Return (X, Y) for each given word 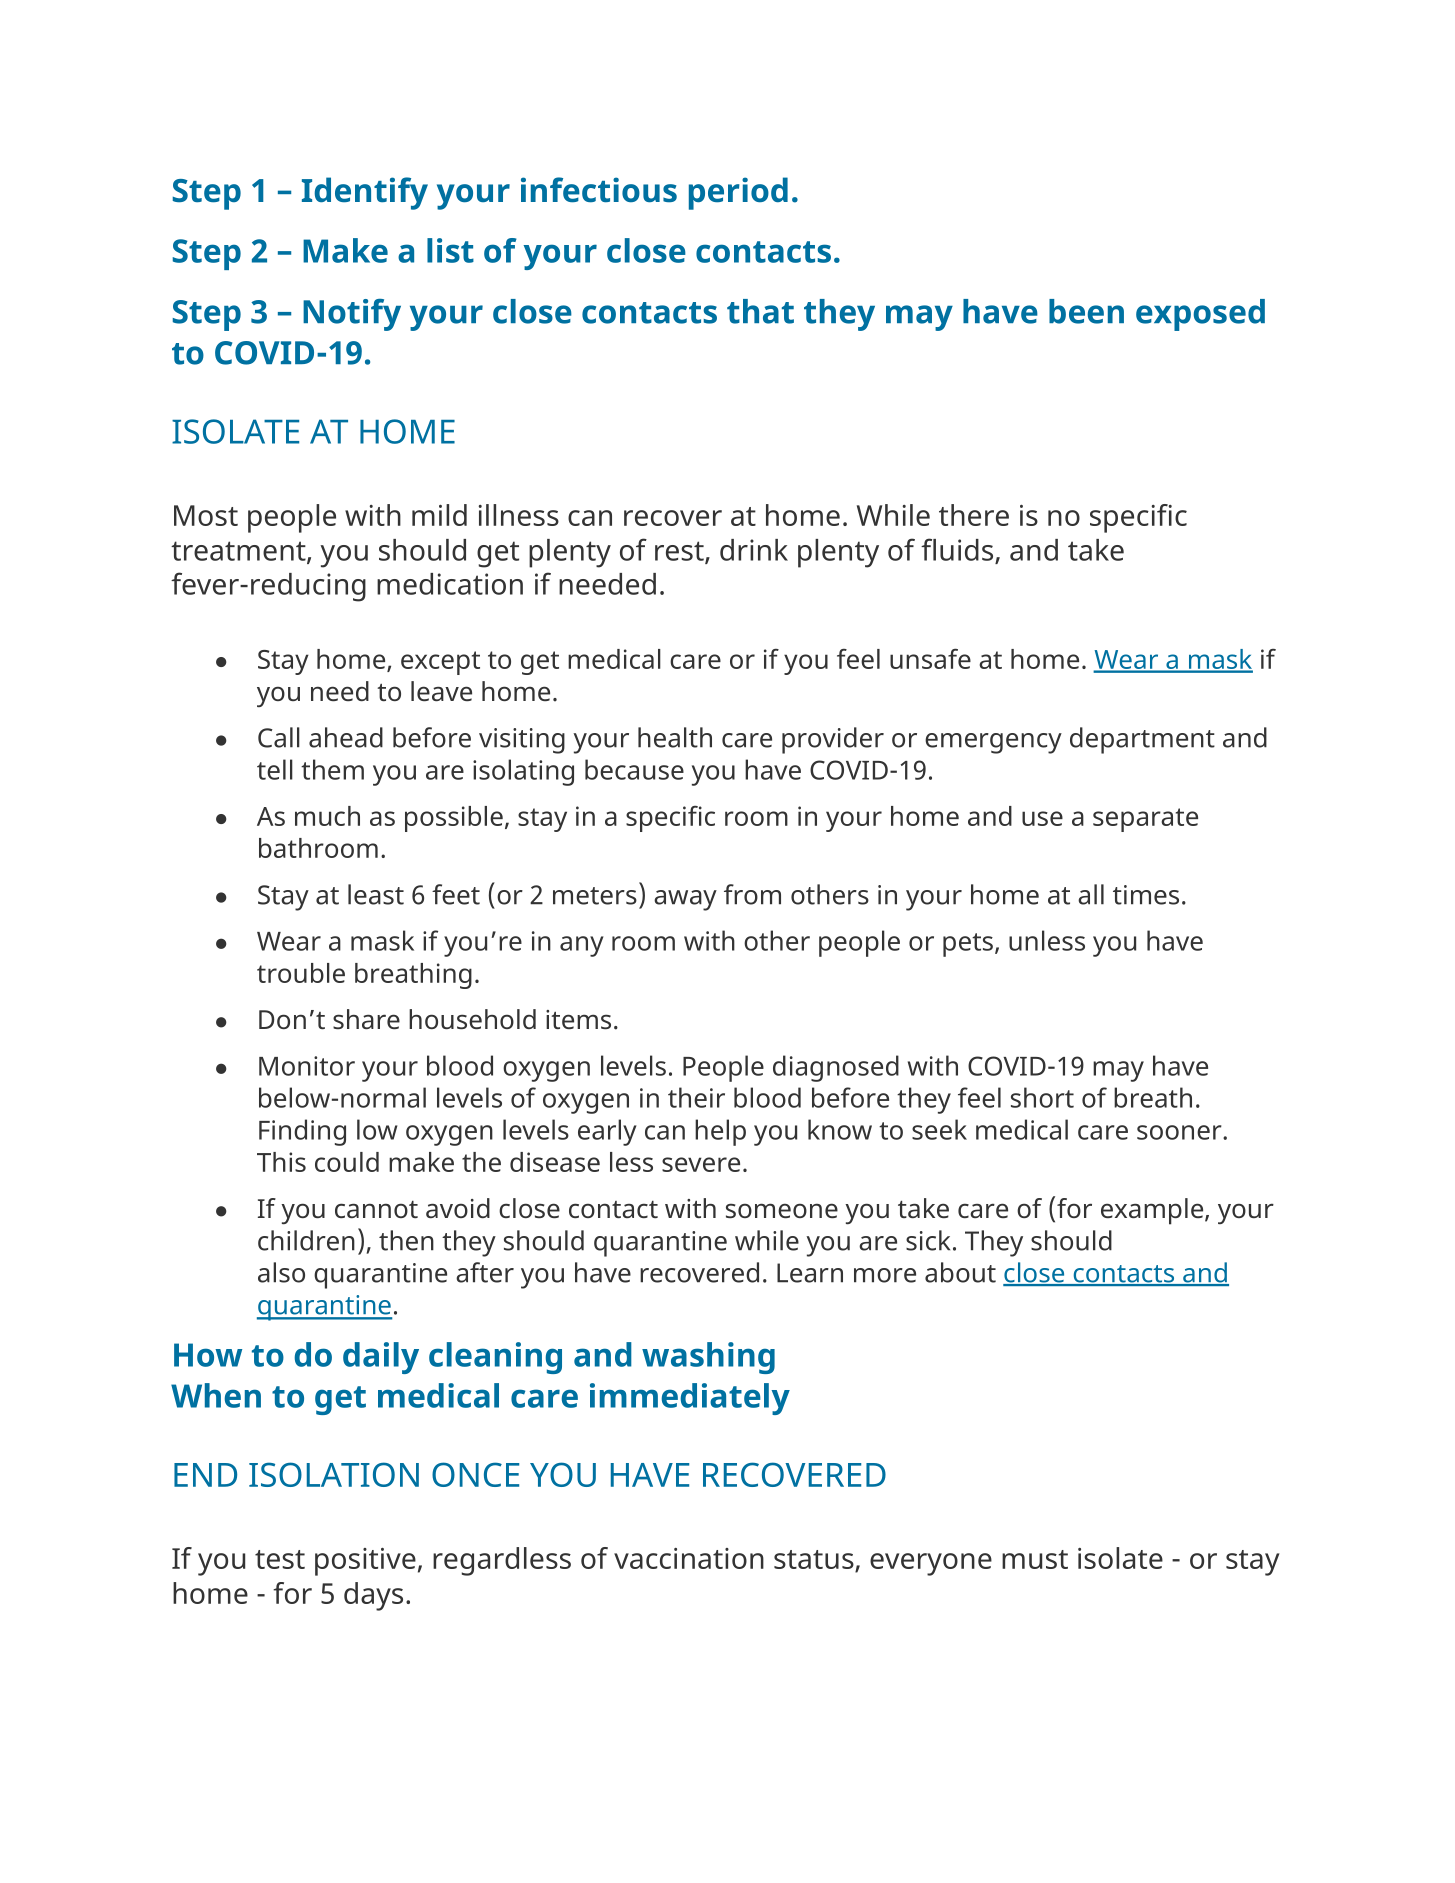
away (685, 900)
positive (365, 1562)
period (738, 193)
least (376, 894)
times (1146, 895)
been (1086, 311)
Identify (365, 193)
